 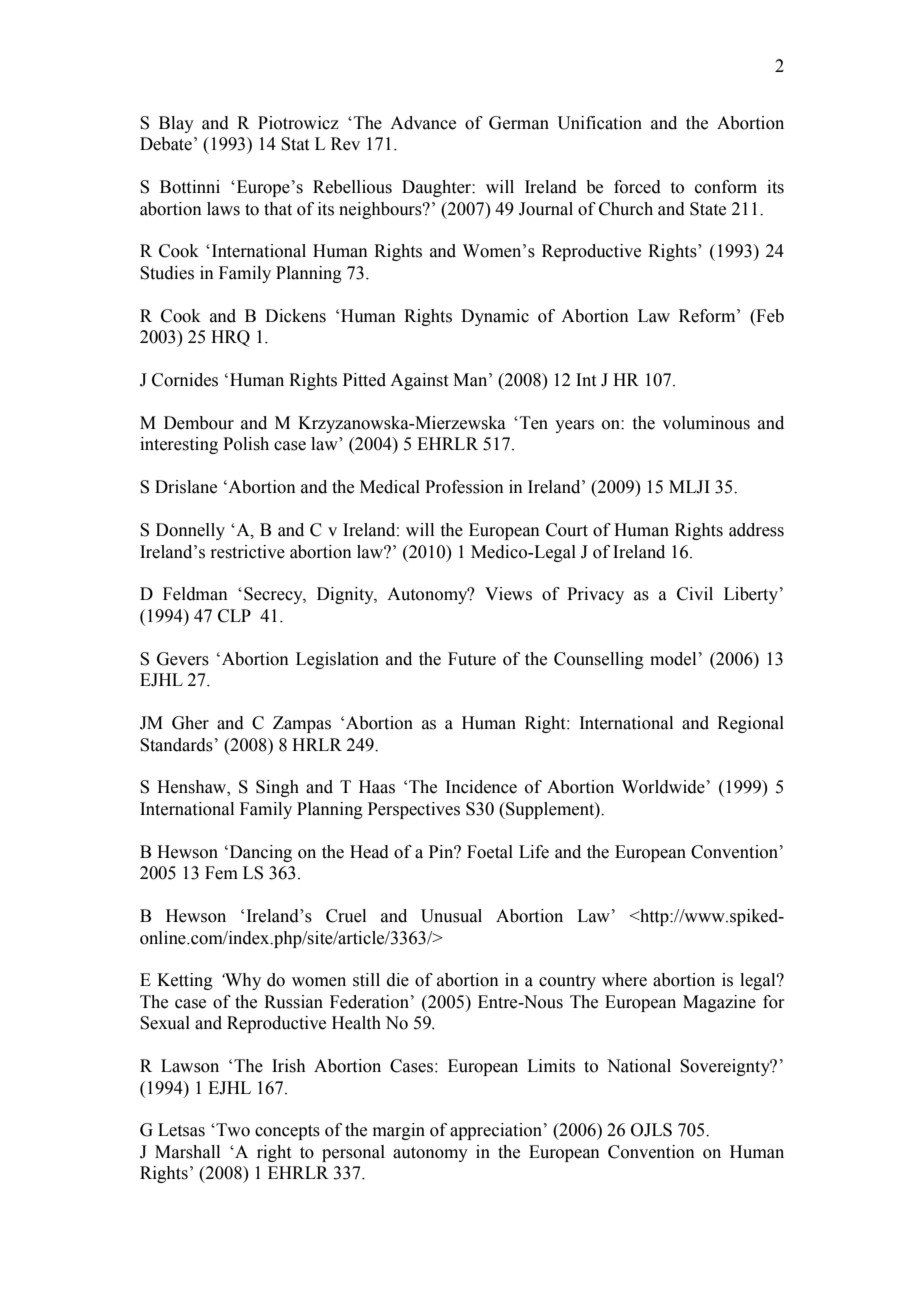 What do you see at coordinates (232, 1130) in the document?
I see `Two` at bounding box center [232, 1130].
